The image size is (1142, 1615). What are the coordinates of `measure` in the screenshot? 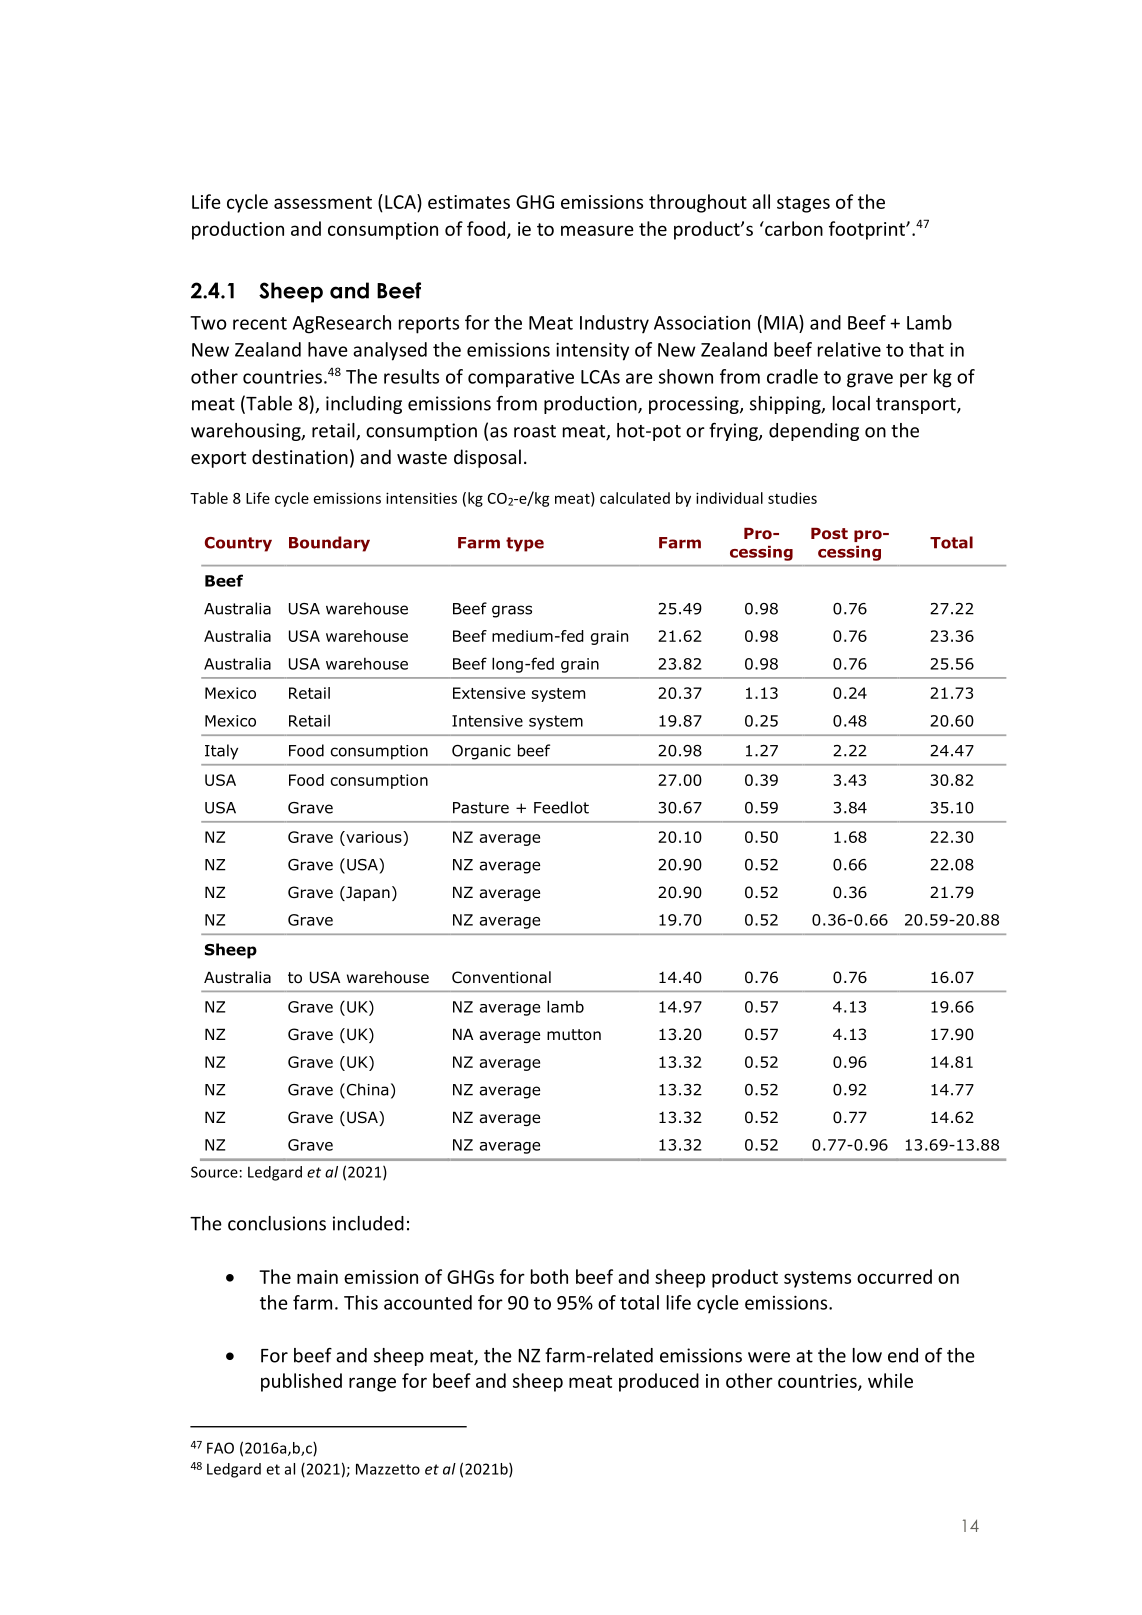 It's located at (597, 230).
